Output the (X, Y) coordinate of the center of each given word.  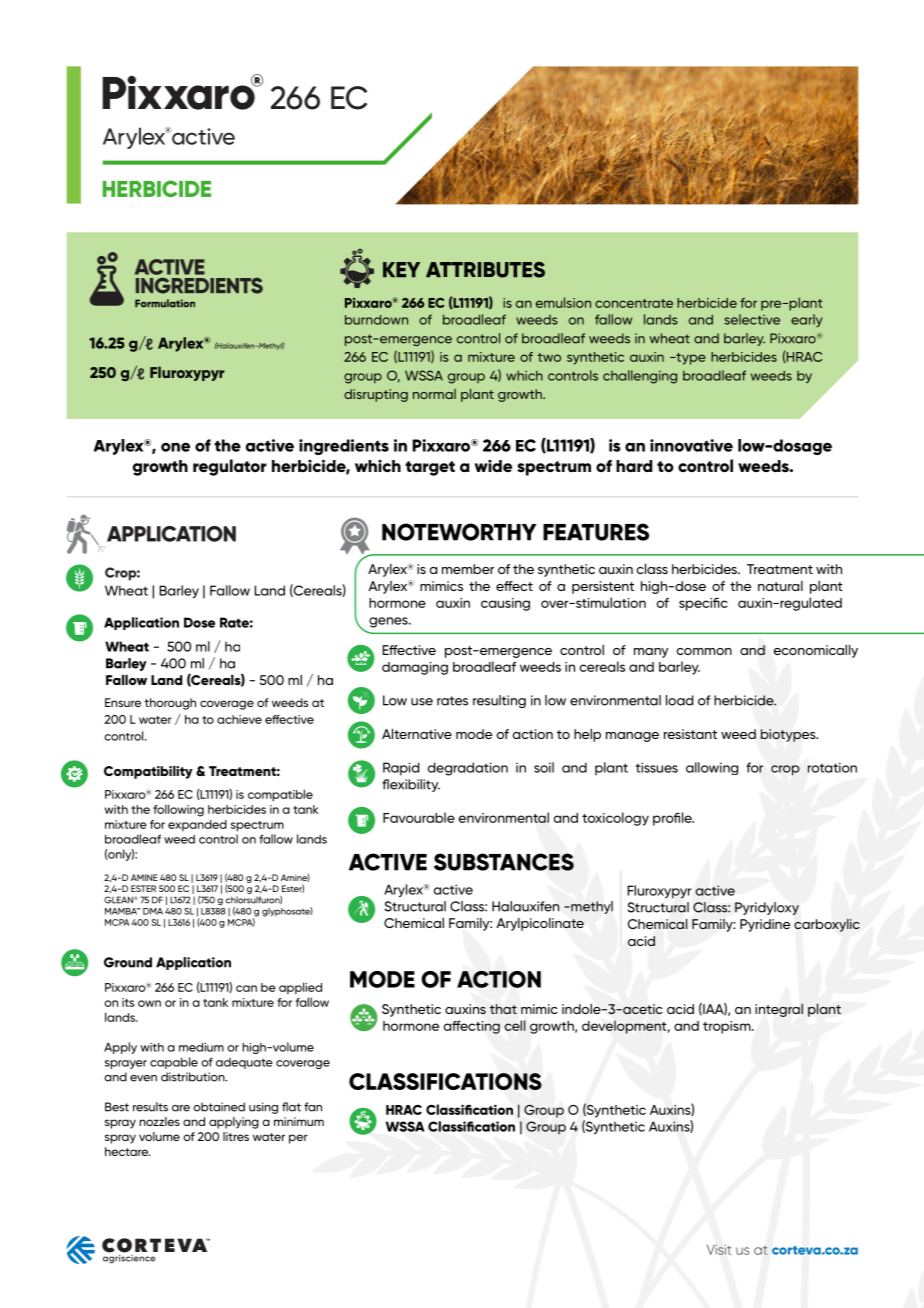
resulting (499, 701)
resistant (690, 734)
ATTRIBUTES (485, 270)
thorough (170, 704)
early (806, 320)
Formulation (165, 303)
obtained (219, 1107)
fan (313, 1107)
